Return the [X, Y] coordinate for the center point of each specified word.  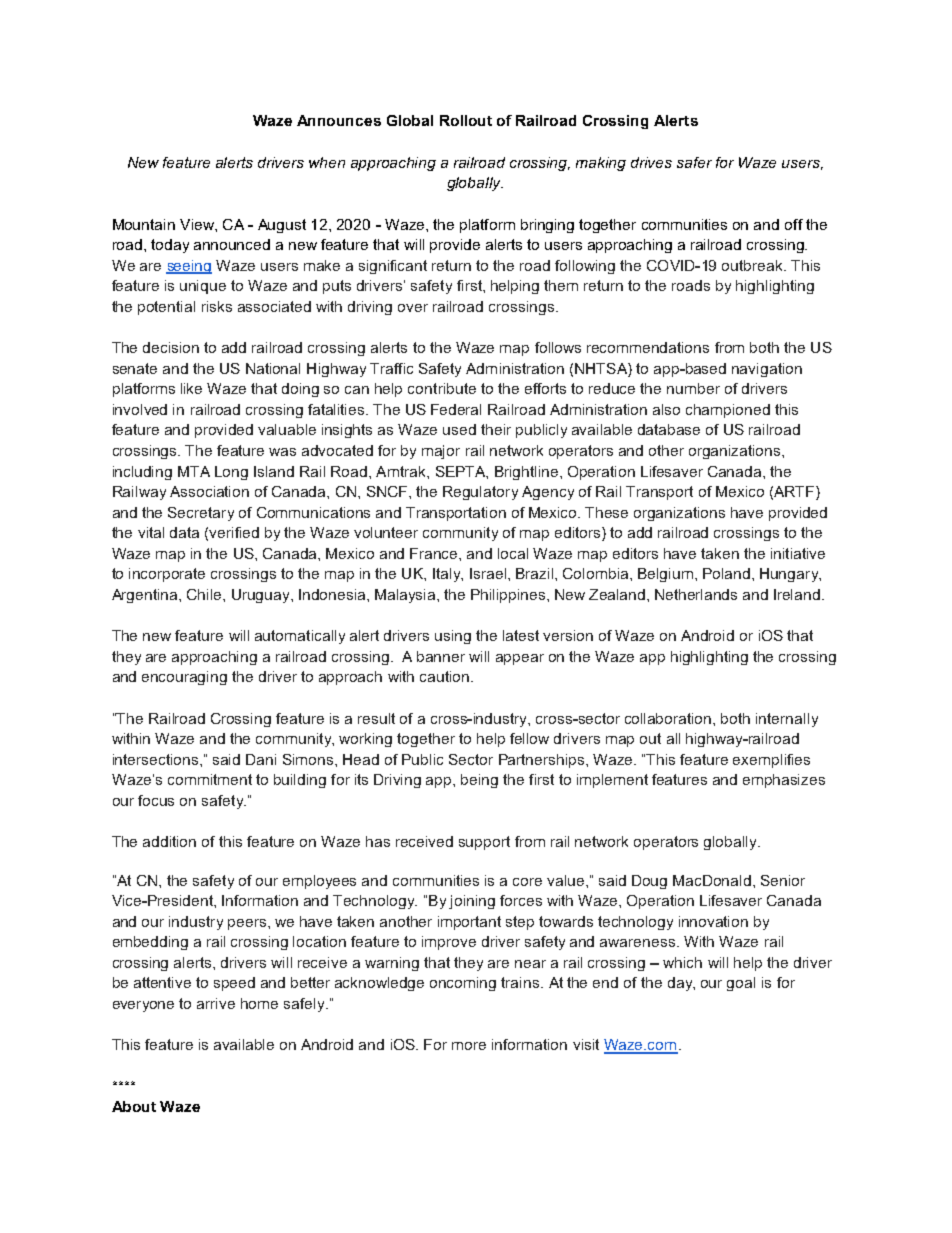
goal [741, 984]
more [469, 1046]
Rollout [466, 120]
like [191, 388]
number [693, 388]
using [453, 637]
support [484, 843]
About [134, 1106]
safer [694, 162]
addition [169, 841]
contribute [442, 388]
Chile [205, 594]
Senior [783, 880]
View [198, 224]
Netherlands [696, 594]
